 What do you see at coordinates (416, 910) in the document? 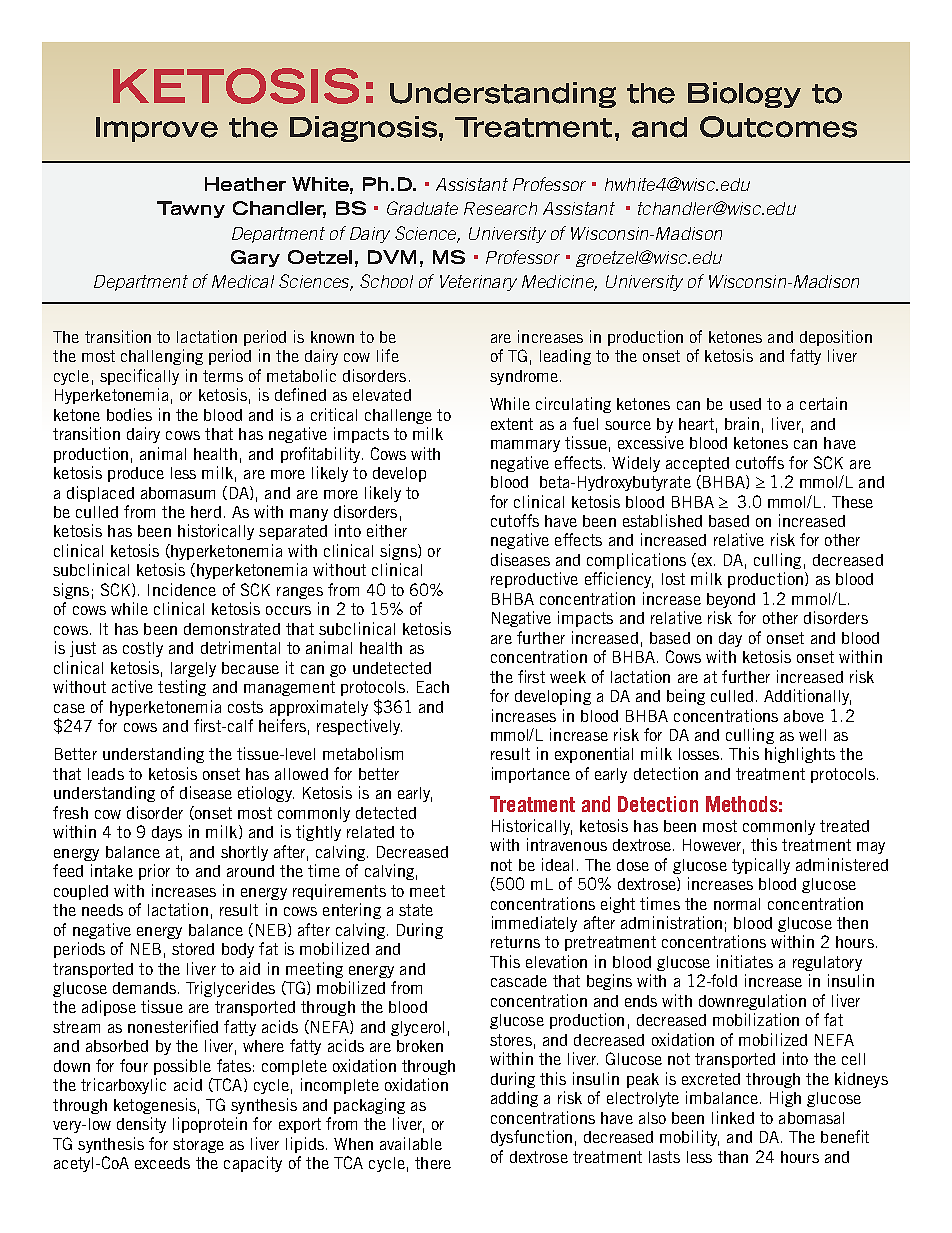
I see `state` at bounding box center [416, 910].
